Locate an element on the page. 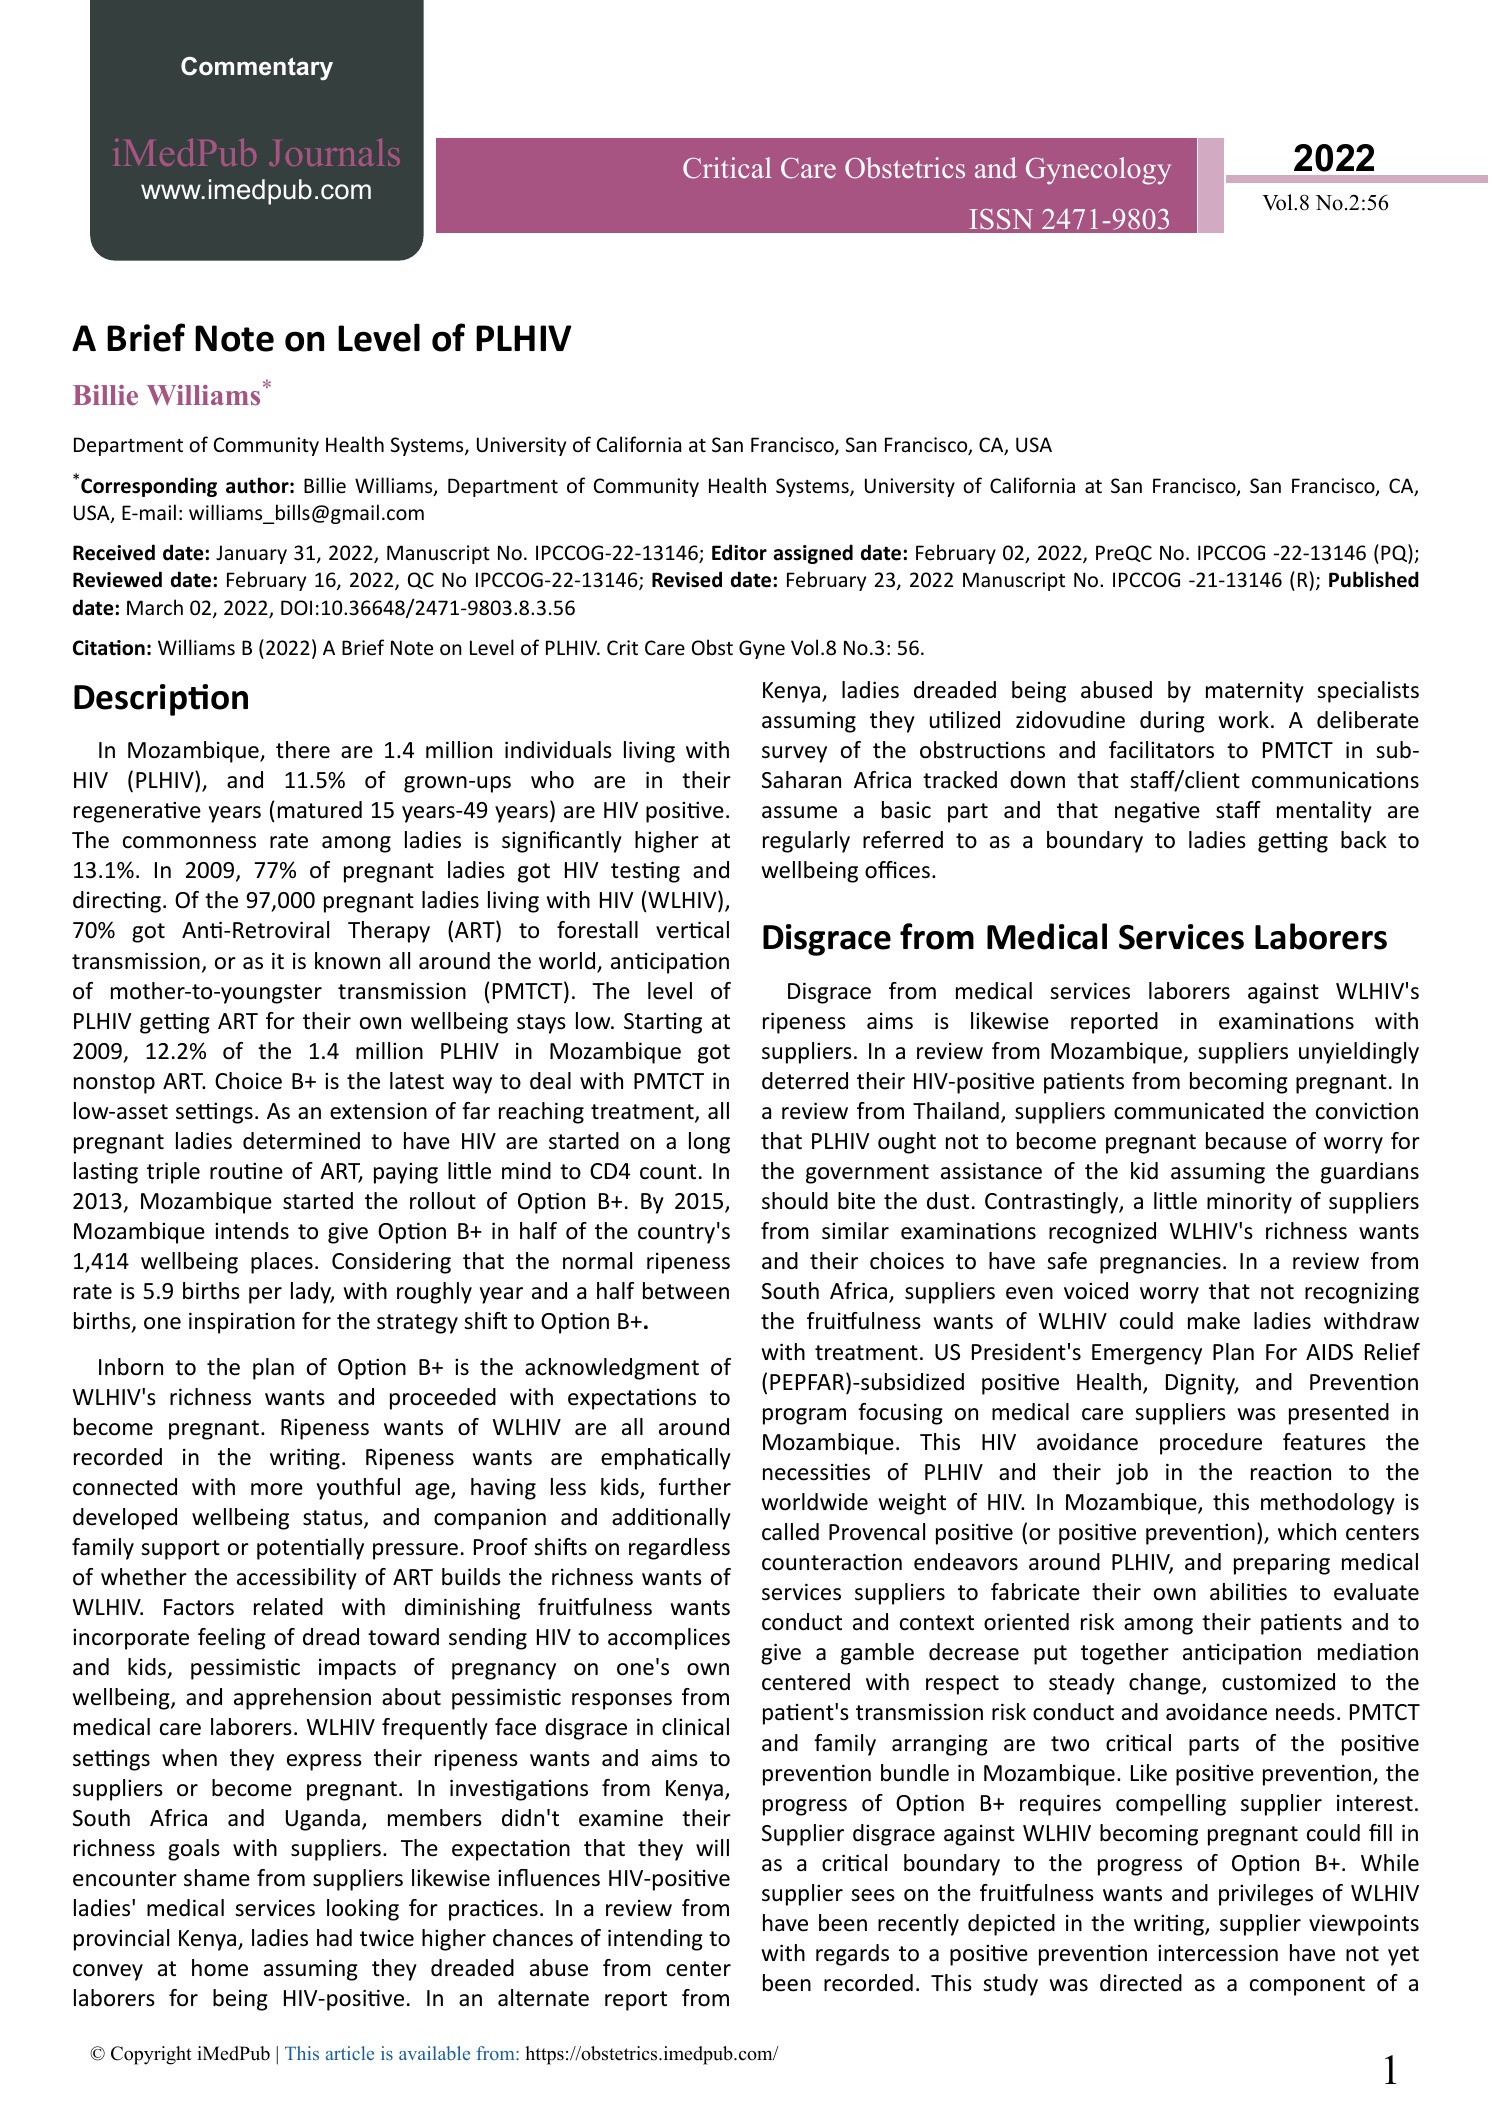  home is located at coordinates (220, 1968).
